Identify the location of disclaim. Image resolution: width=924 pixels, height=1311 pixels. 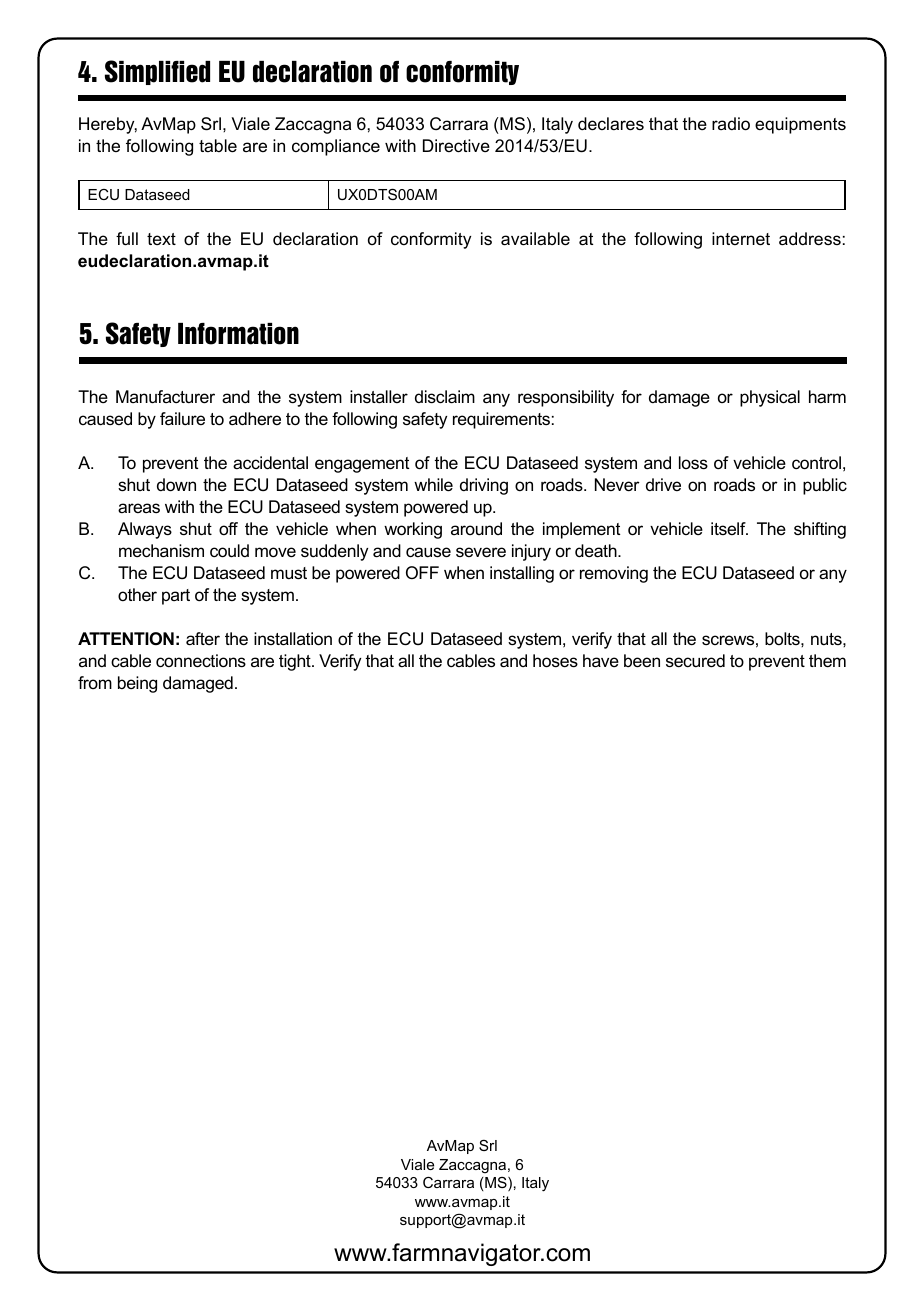
(445, 397).
